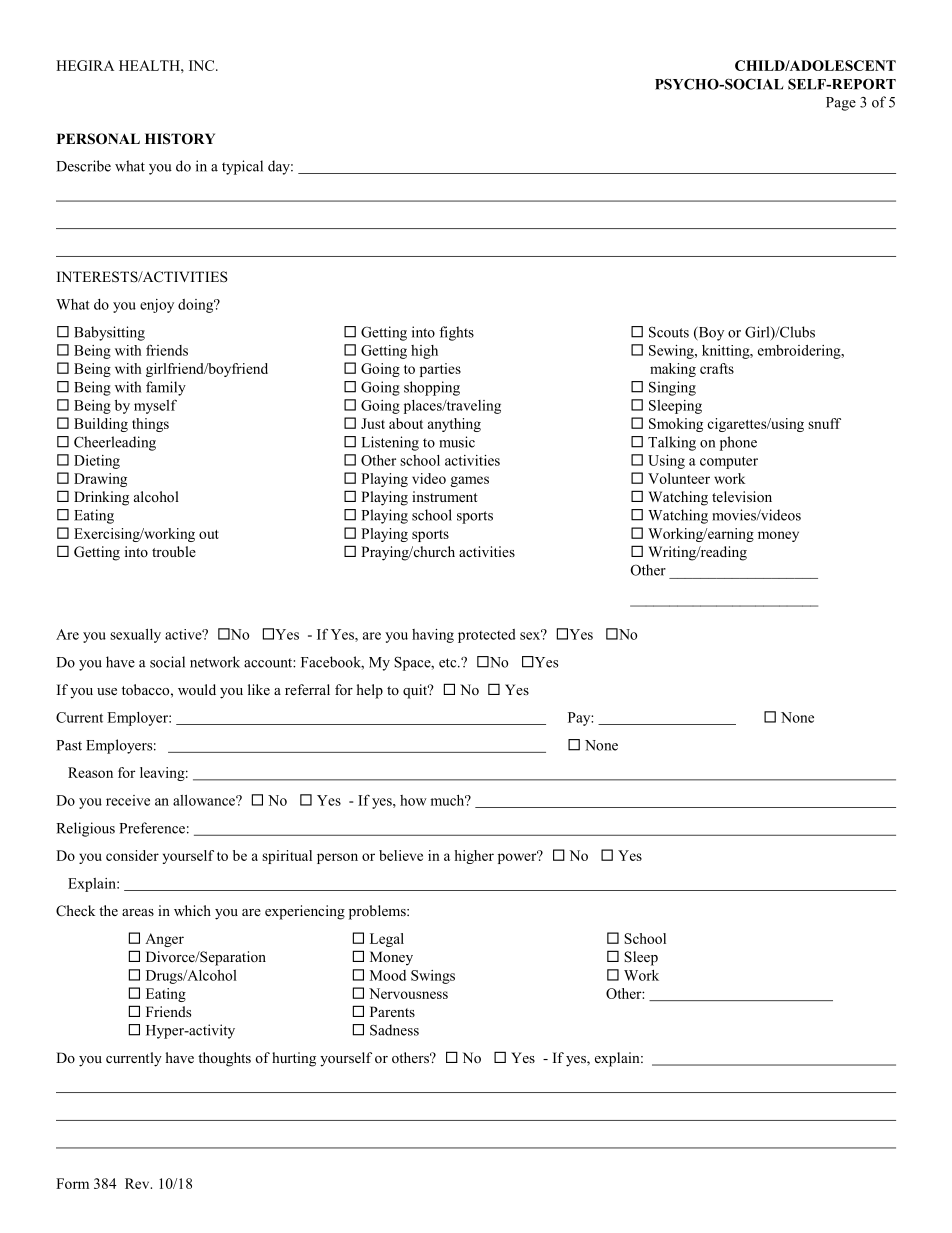 This screenshot has height=1233, width=952. Describe the element at coordinates (394, 1030) in the screenshot. I see `Sadness` at that location.
